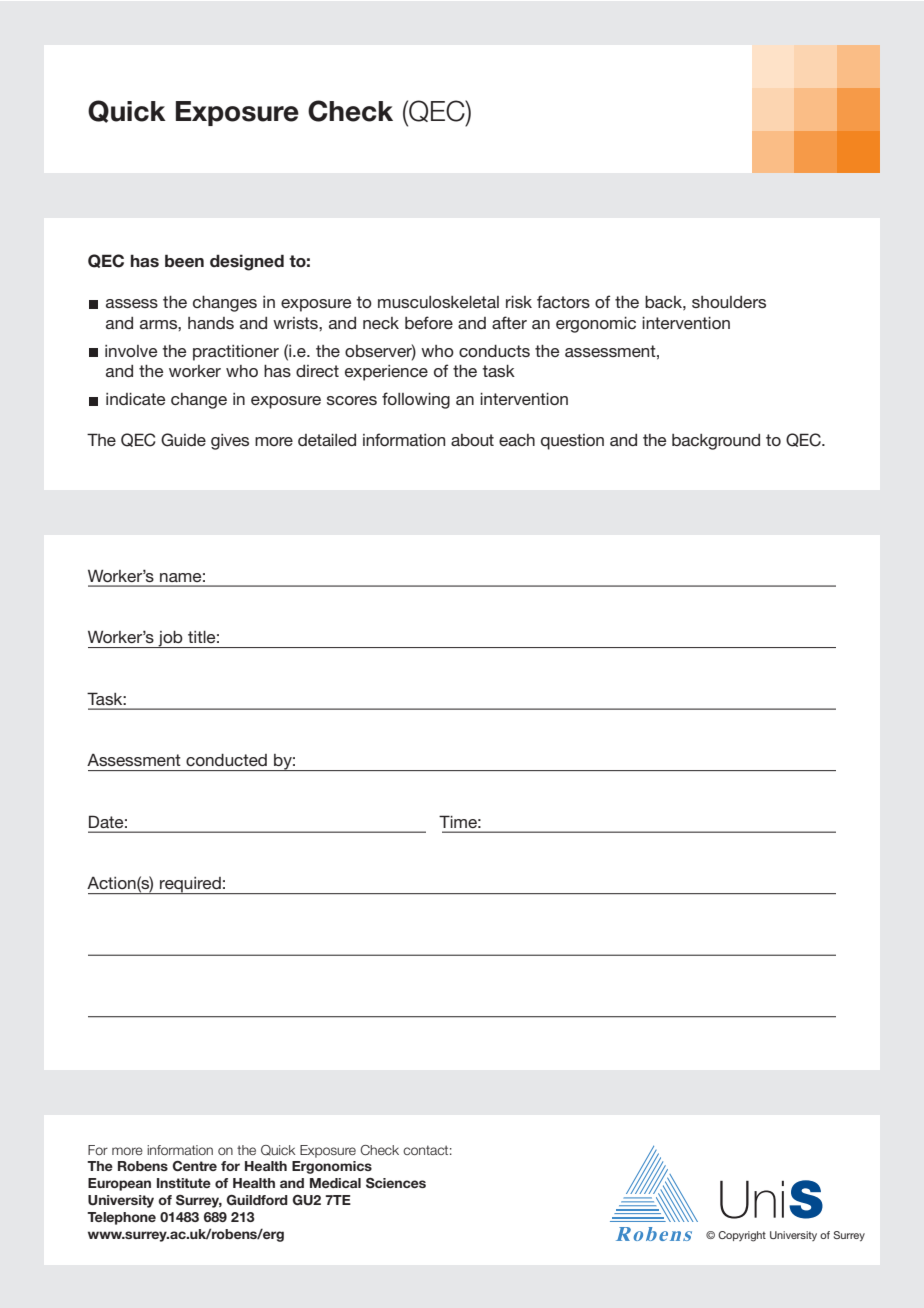 The width and height of the screenshot is (924, 1308). I want to click on Sciences, so click(396, 1183).
